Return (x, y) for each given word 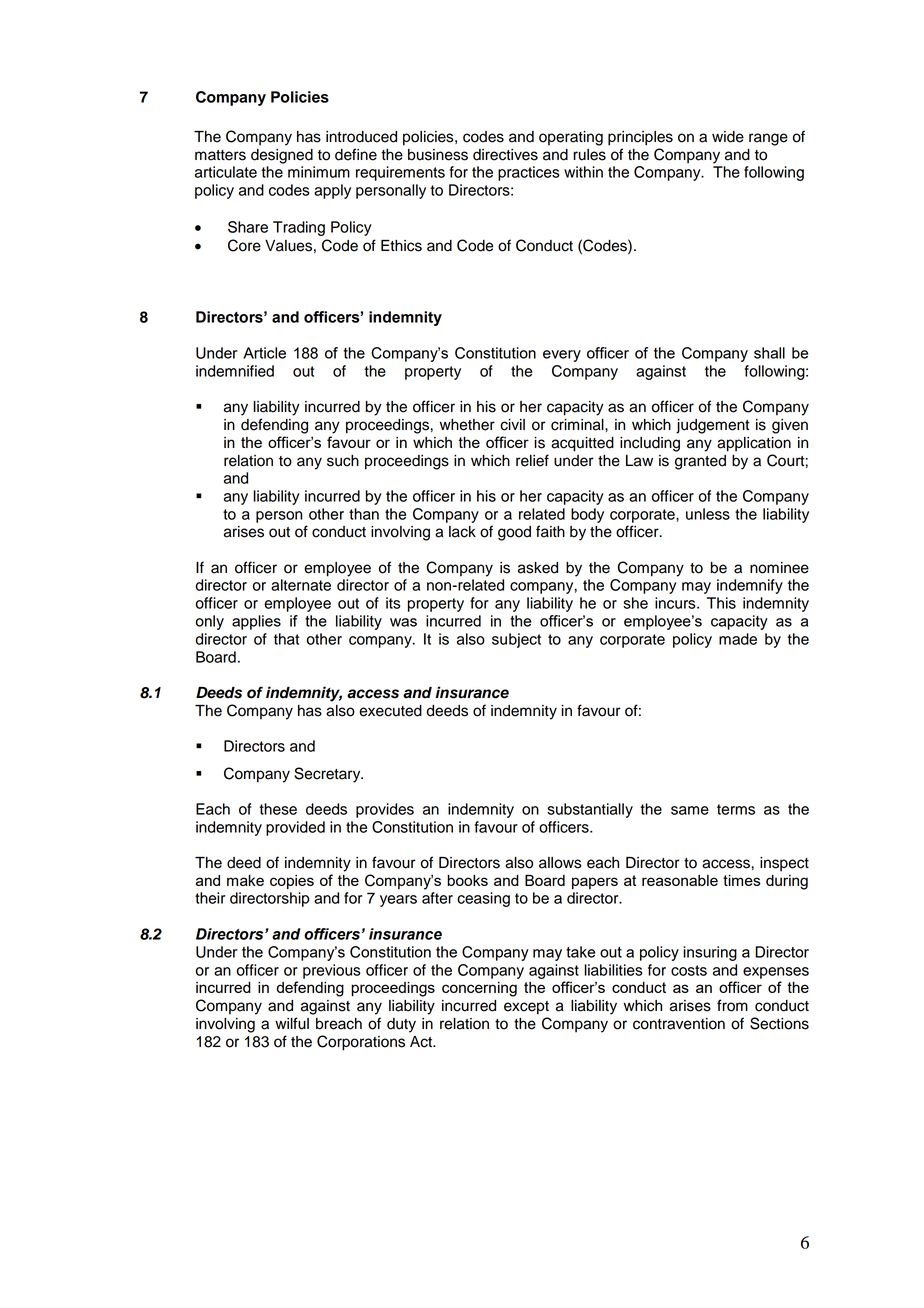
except (526, 1008)
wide (728, 137)
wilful (292, 1023)
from (732, 1005)
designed (282, 156)
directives (505, 155)
